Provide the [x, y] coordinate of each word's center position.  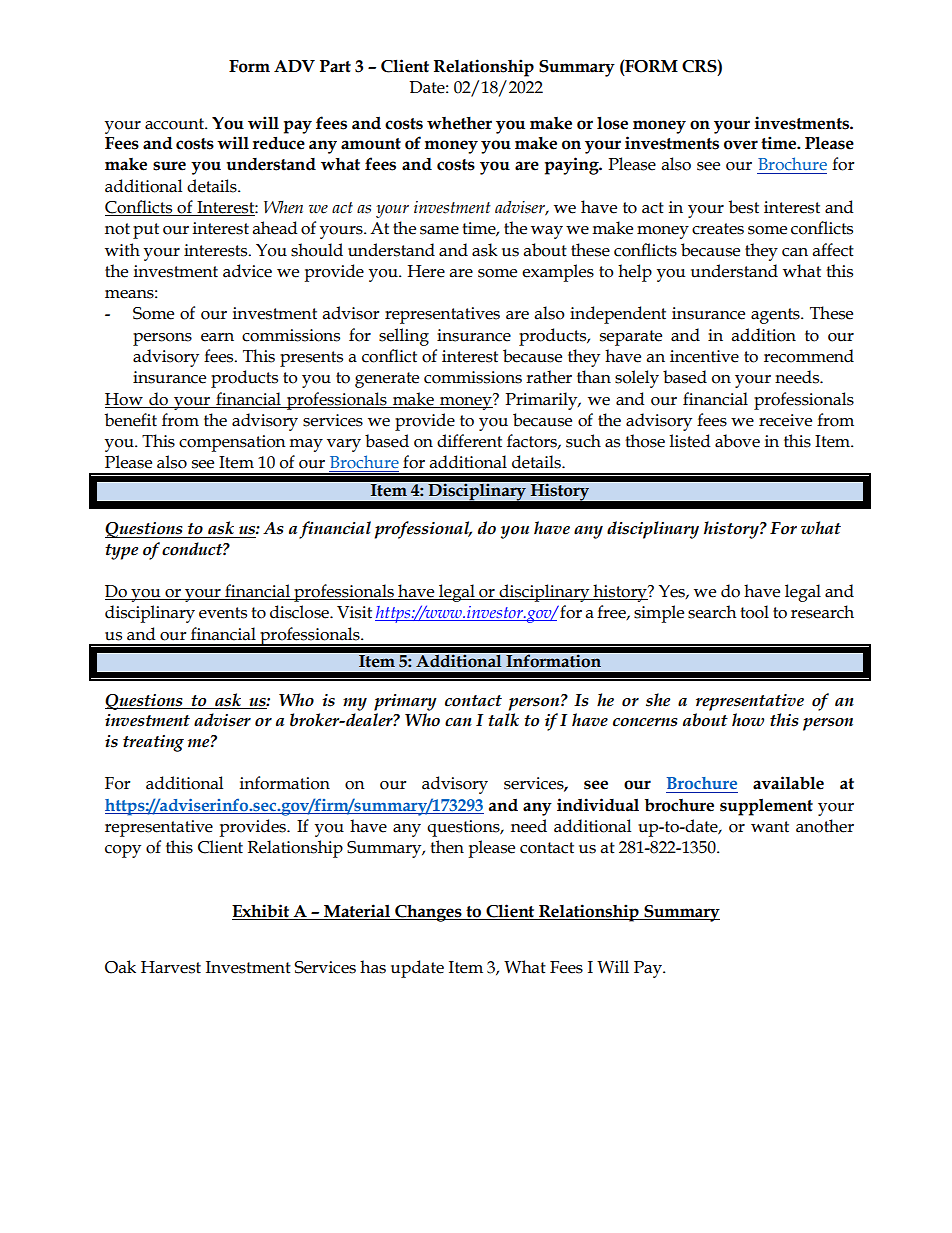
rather [549, 377]
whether [459, 123]
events [223, 613]
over [741, 145]
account [176, 124]
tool [754, 612]
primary [405, 702]
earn [217, 337]
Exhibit [262, 912]
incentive [704, 356]
